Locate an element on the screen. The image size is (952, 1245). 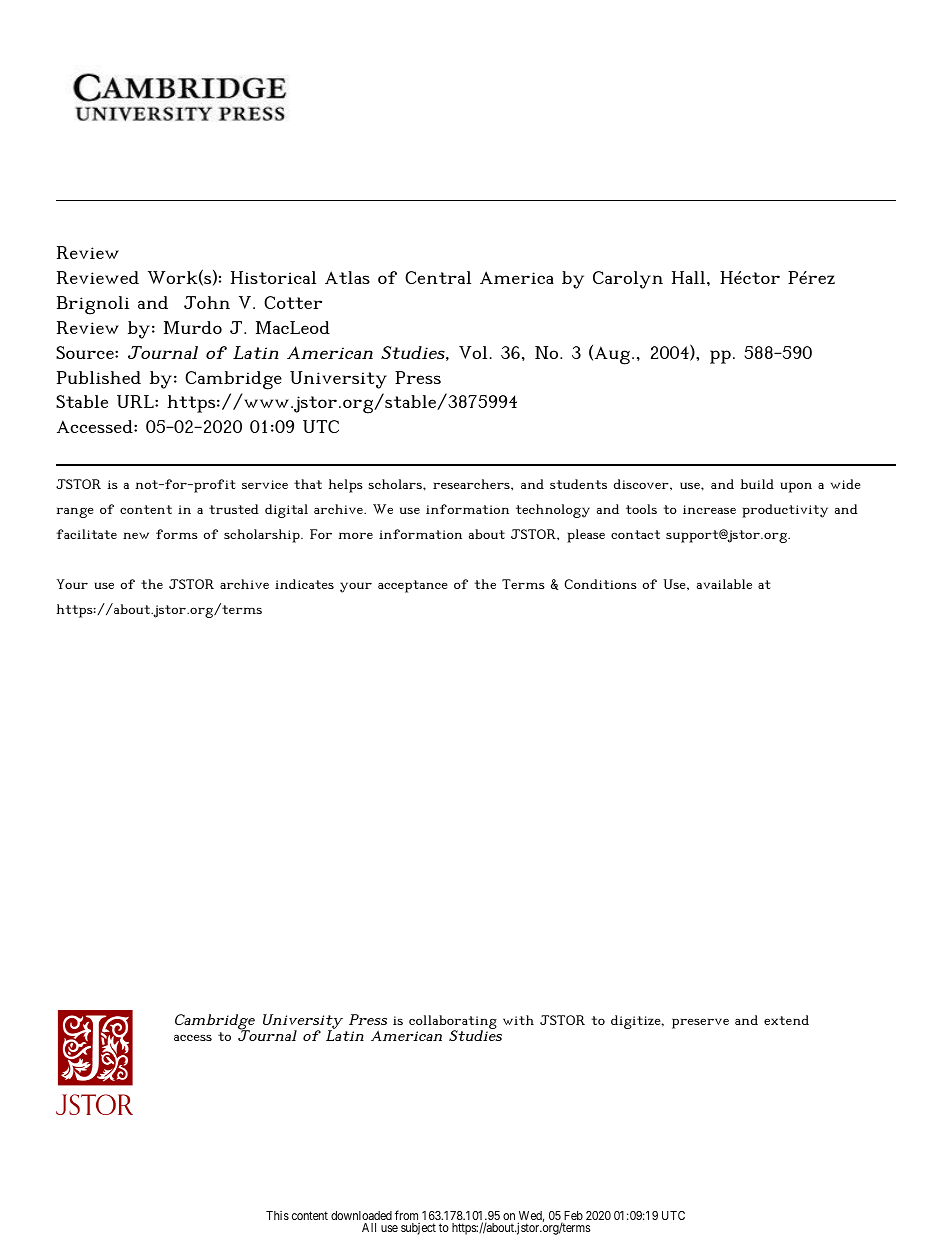
productivity is located at coordinates (785, 511).
